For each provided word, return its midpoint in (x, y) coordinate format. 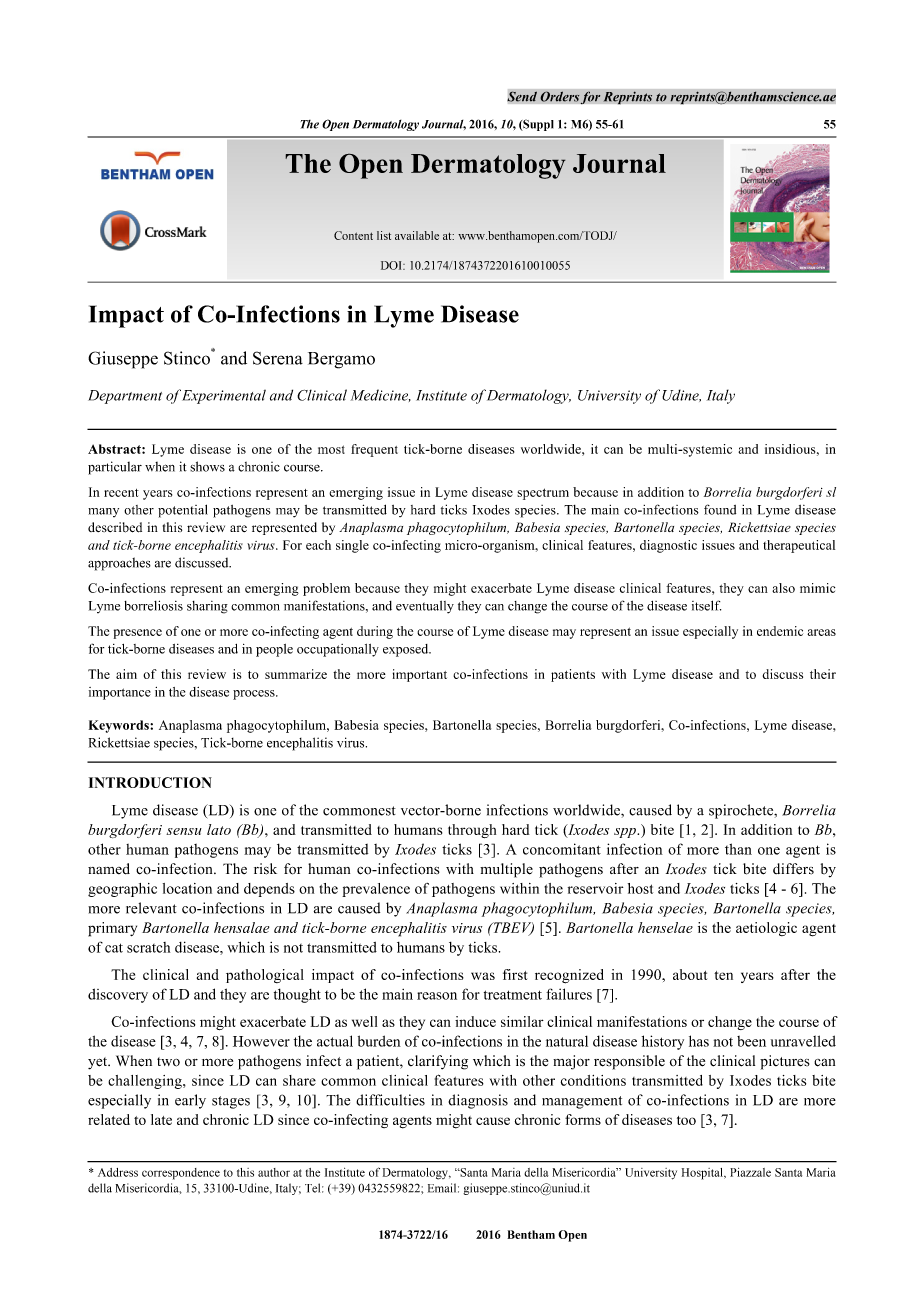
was (483, 976)
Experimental (224, 397)
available (417, 235)
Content (353, 235)
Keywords (120, 726)
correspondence (181, 1174)
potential (183, 511)
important (420, 675)
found (720, 509)
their (823, 674)
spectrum (543, 494)
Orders (560, 96)
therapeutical (799, 546)
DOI (392, 265)
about (690, 974)
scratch (148, 947)
